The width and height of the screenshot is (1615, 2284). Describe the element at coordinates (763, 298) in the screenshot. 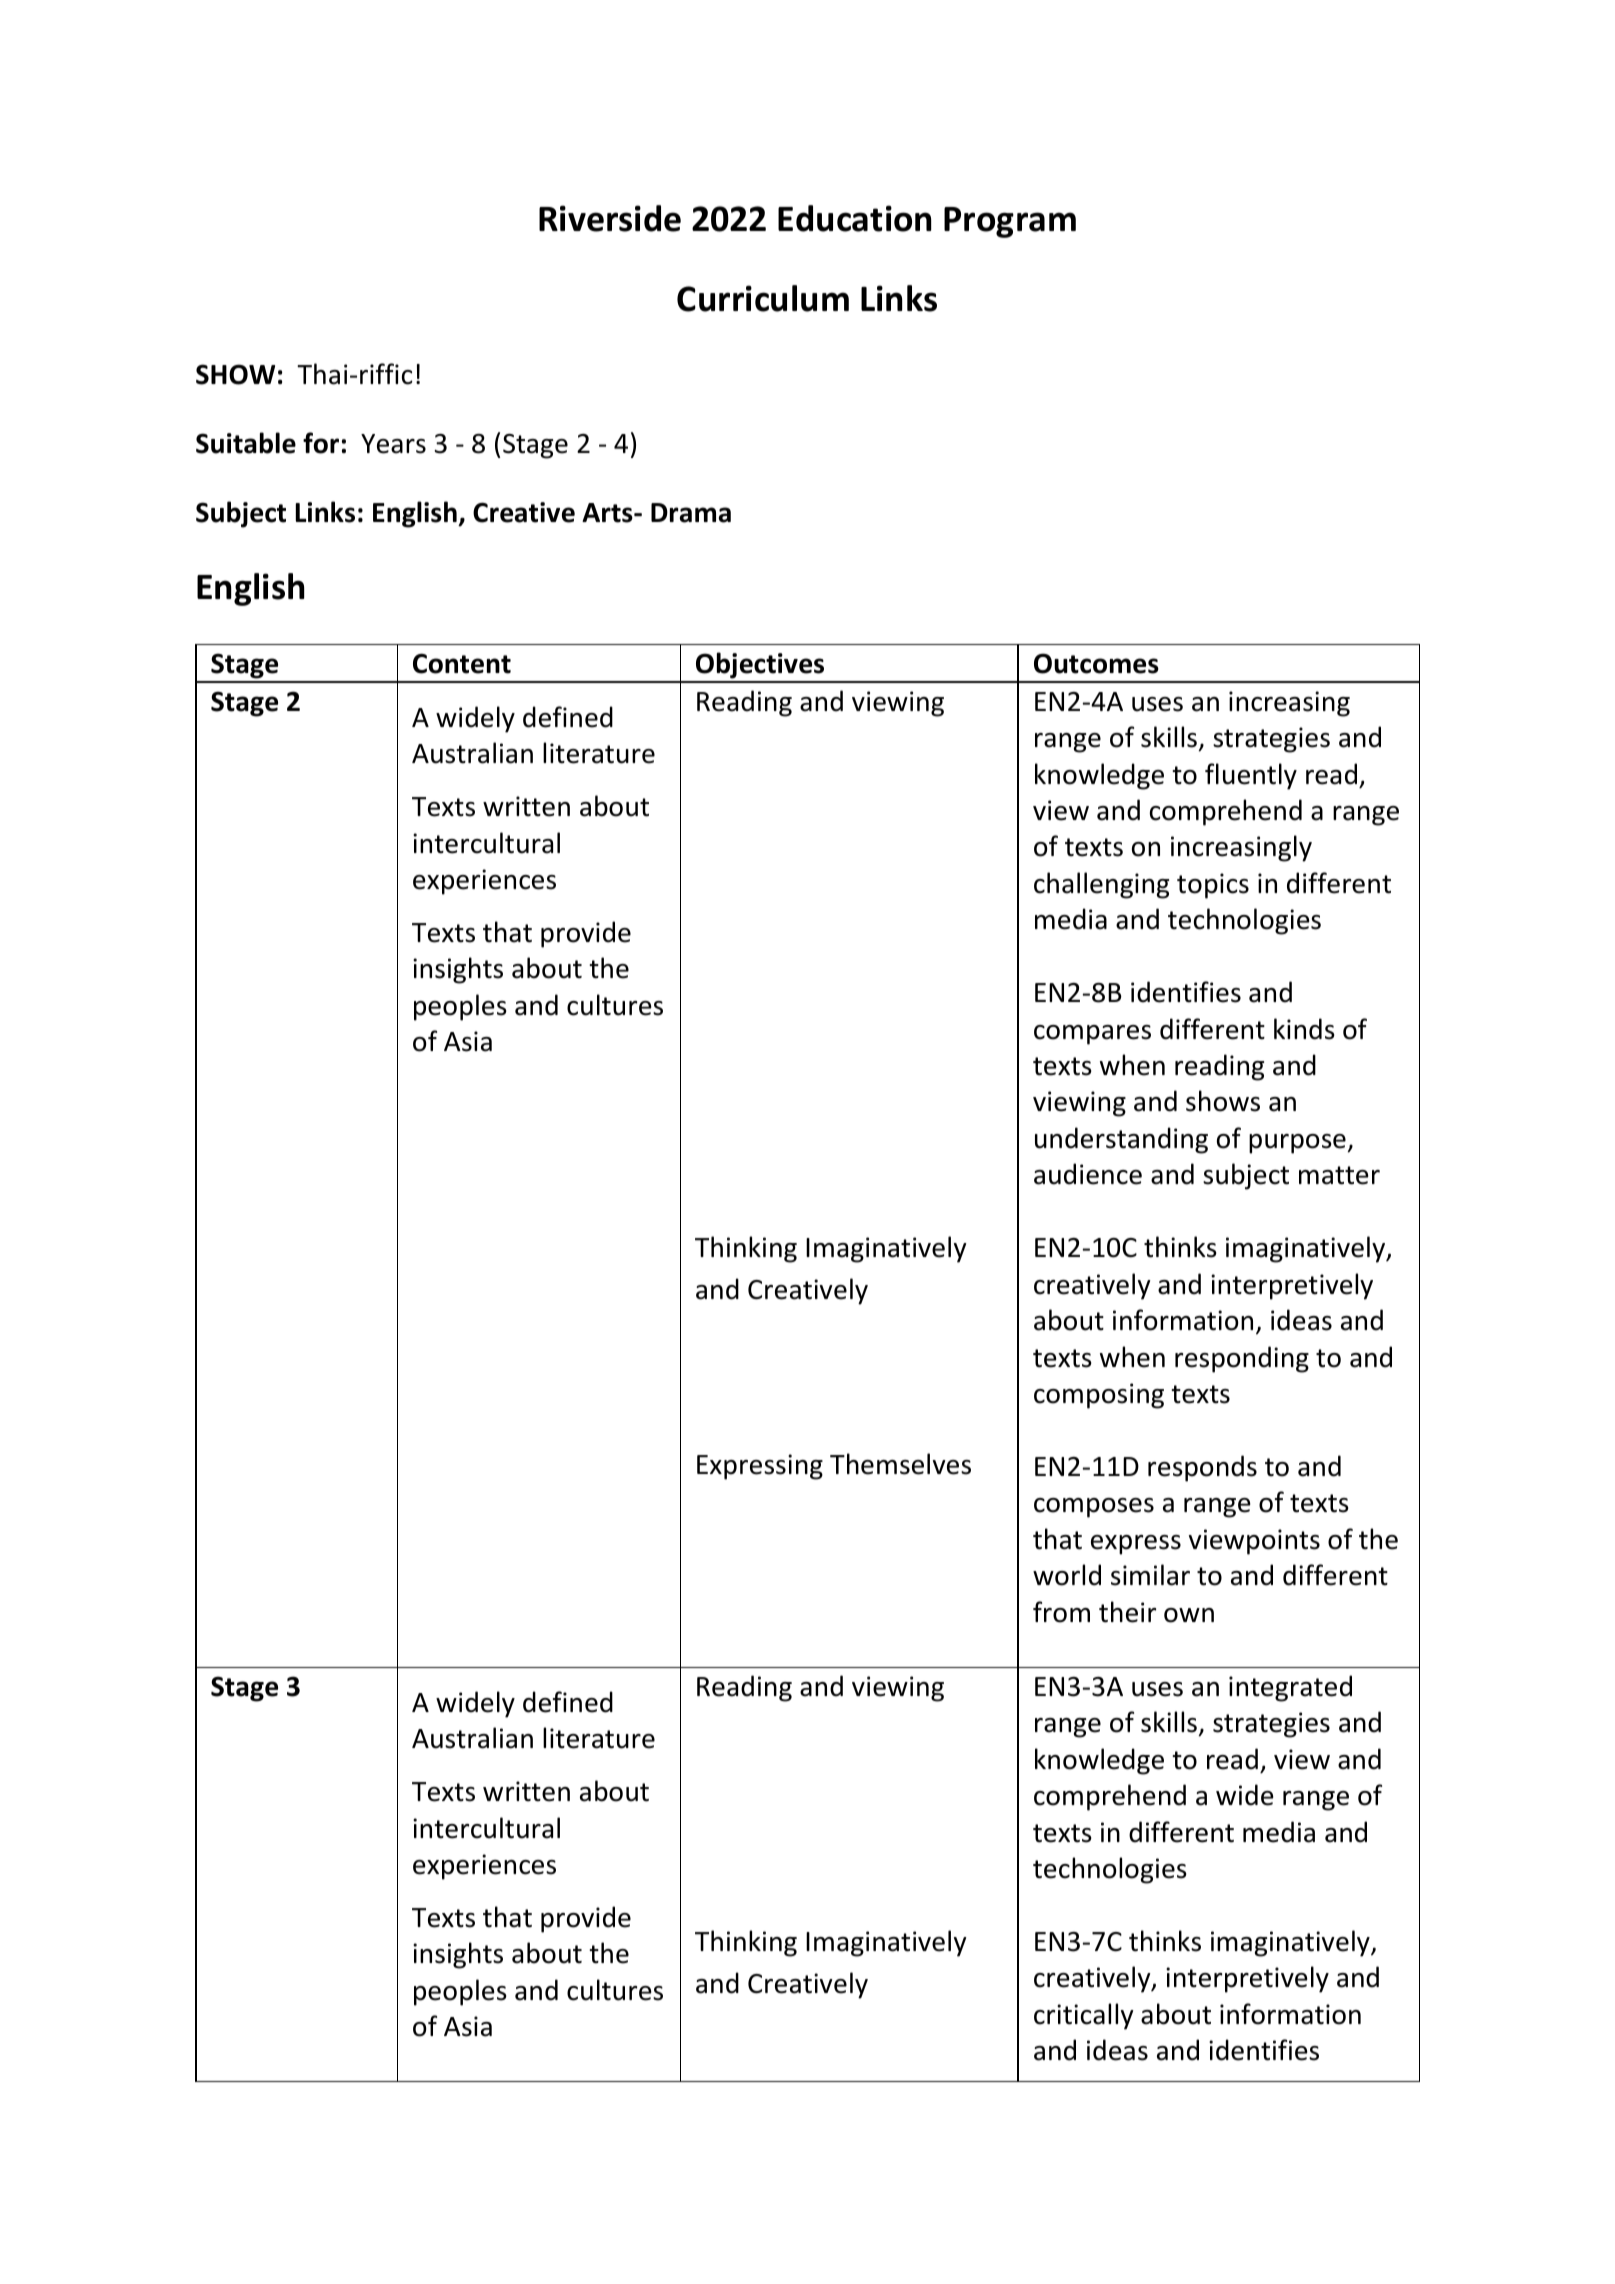

I see `Curriculum` at that location.
